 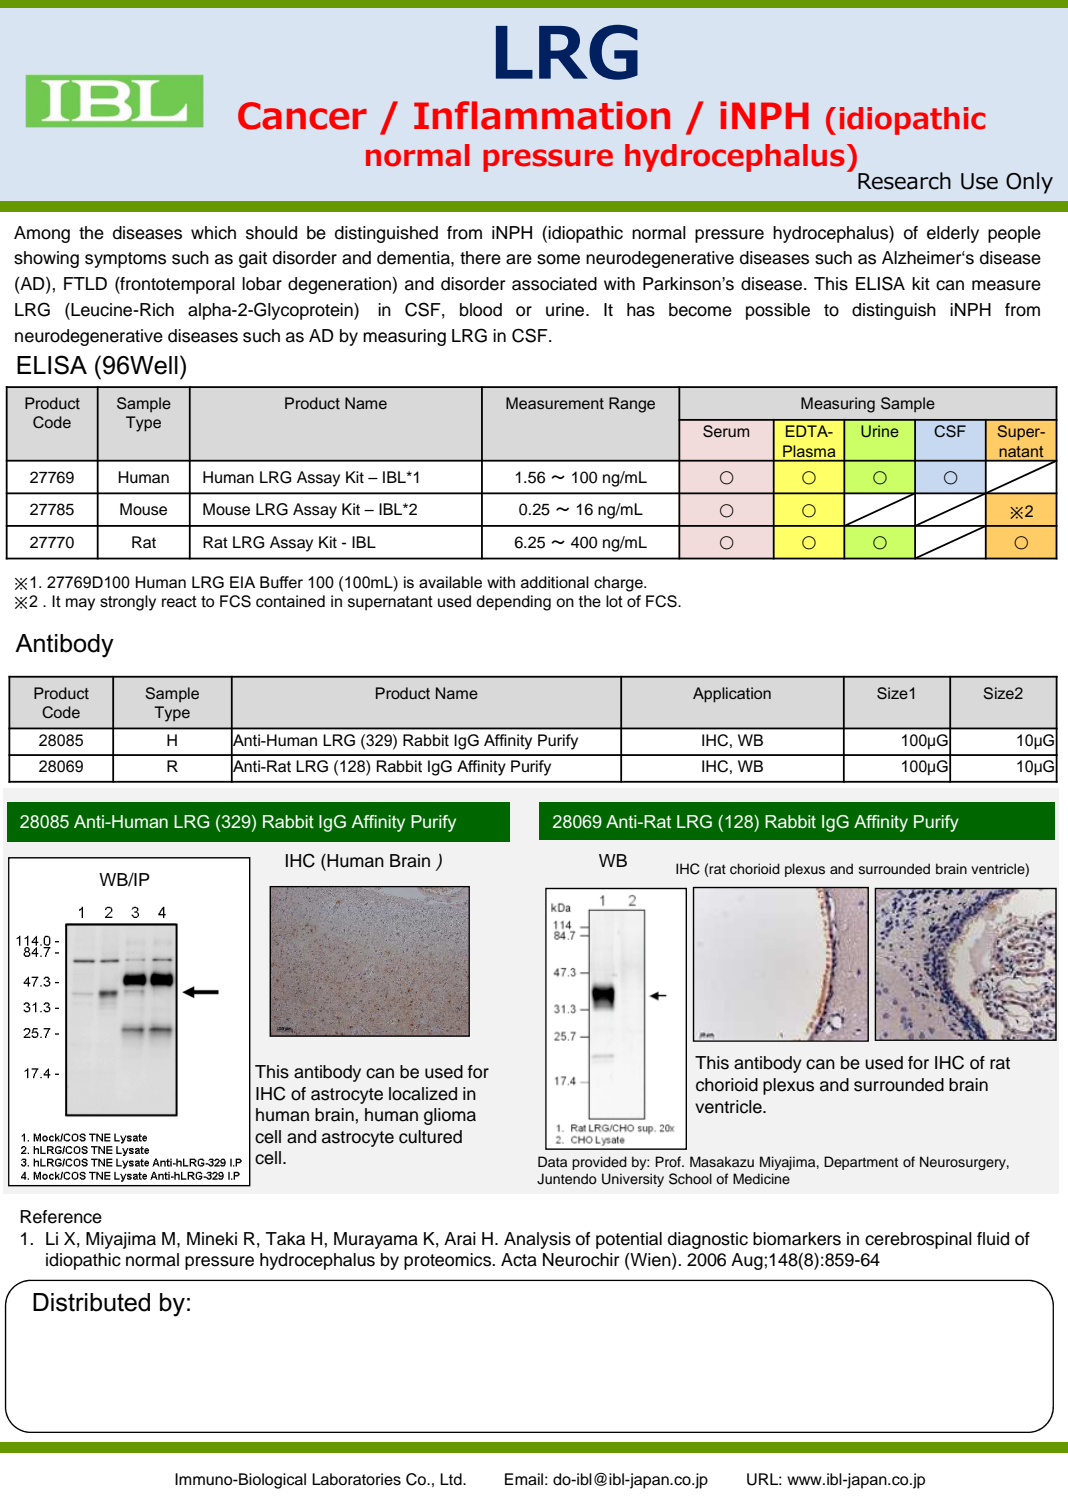 What do you see at coordinates (128, 603) in the image?
I see `strongly` at bounding box center [128, 603].
